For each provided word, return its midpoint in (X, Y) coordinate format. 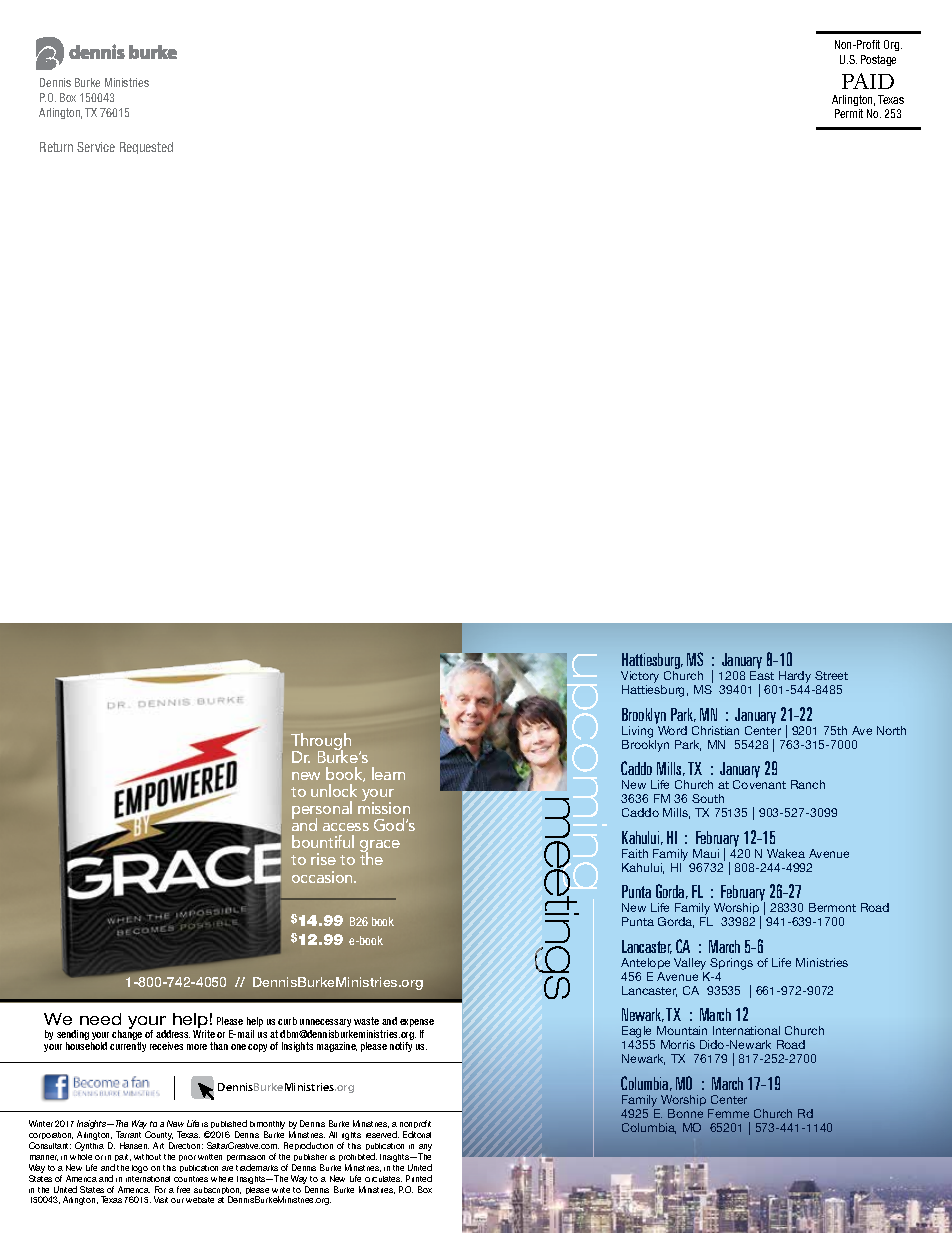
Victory (641, 678)
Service (96, 147)
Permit (849, 113)
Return (56, 147)
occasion (323, 877)
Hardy (795, 678)
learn (388, 773)
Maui (706, 853)
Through (321, 743)
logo (140, 1169)
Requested (146, 148)
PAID (868, 81)
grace (380, 847)
